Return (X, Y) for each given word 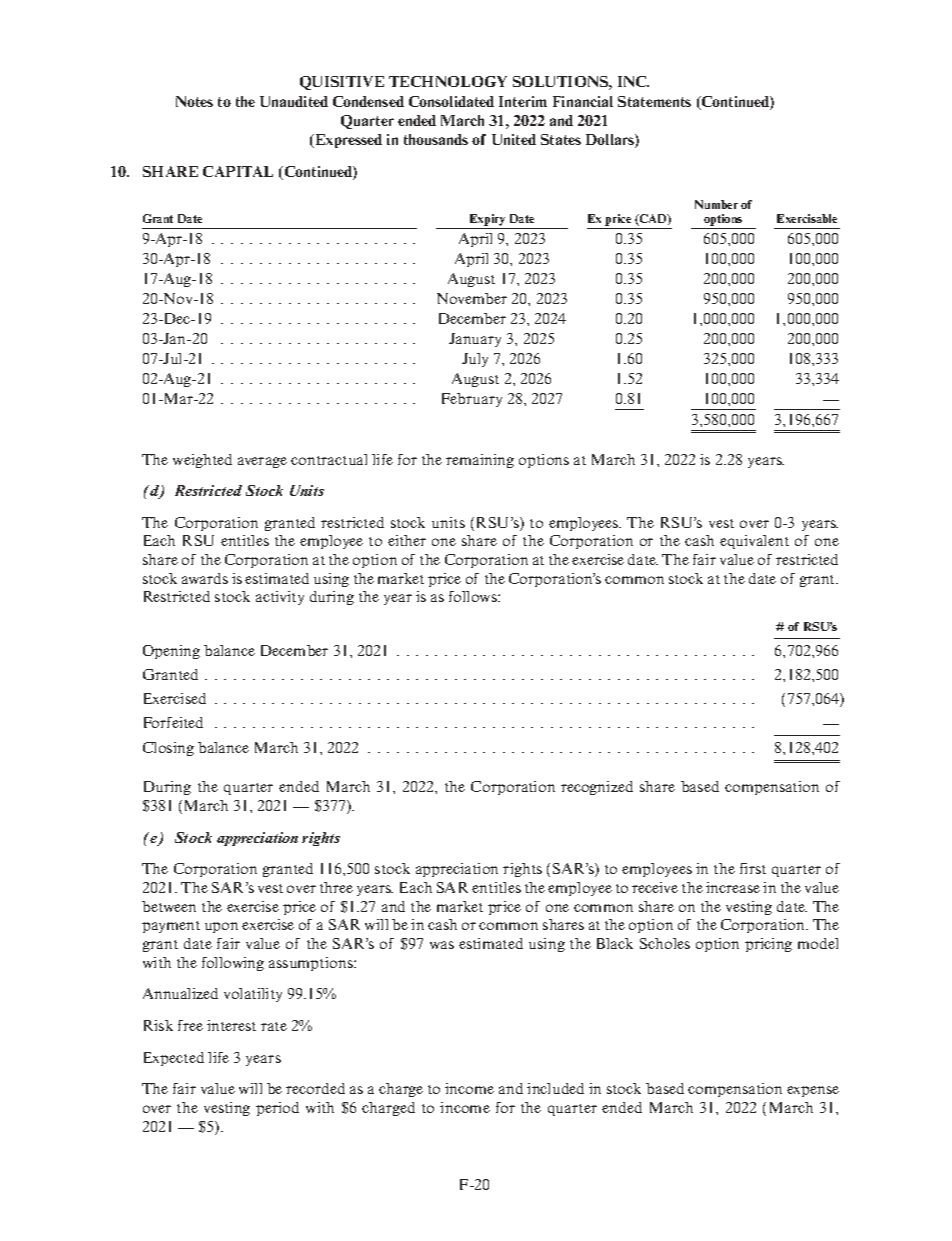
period (277, 1109)
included (555, 1088)
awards (205, 578)
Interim (523, 101)
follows (474, 596)
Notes (194, 101)
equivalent (754, 542)
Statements (654, 101)
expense (813, 1091)
